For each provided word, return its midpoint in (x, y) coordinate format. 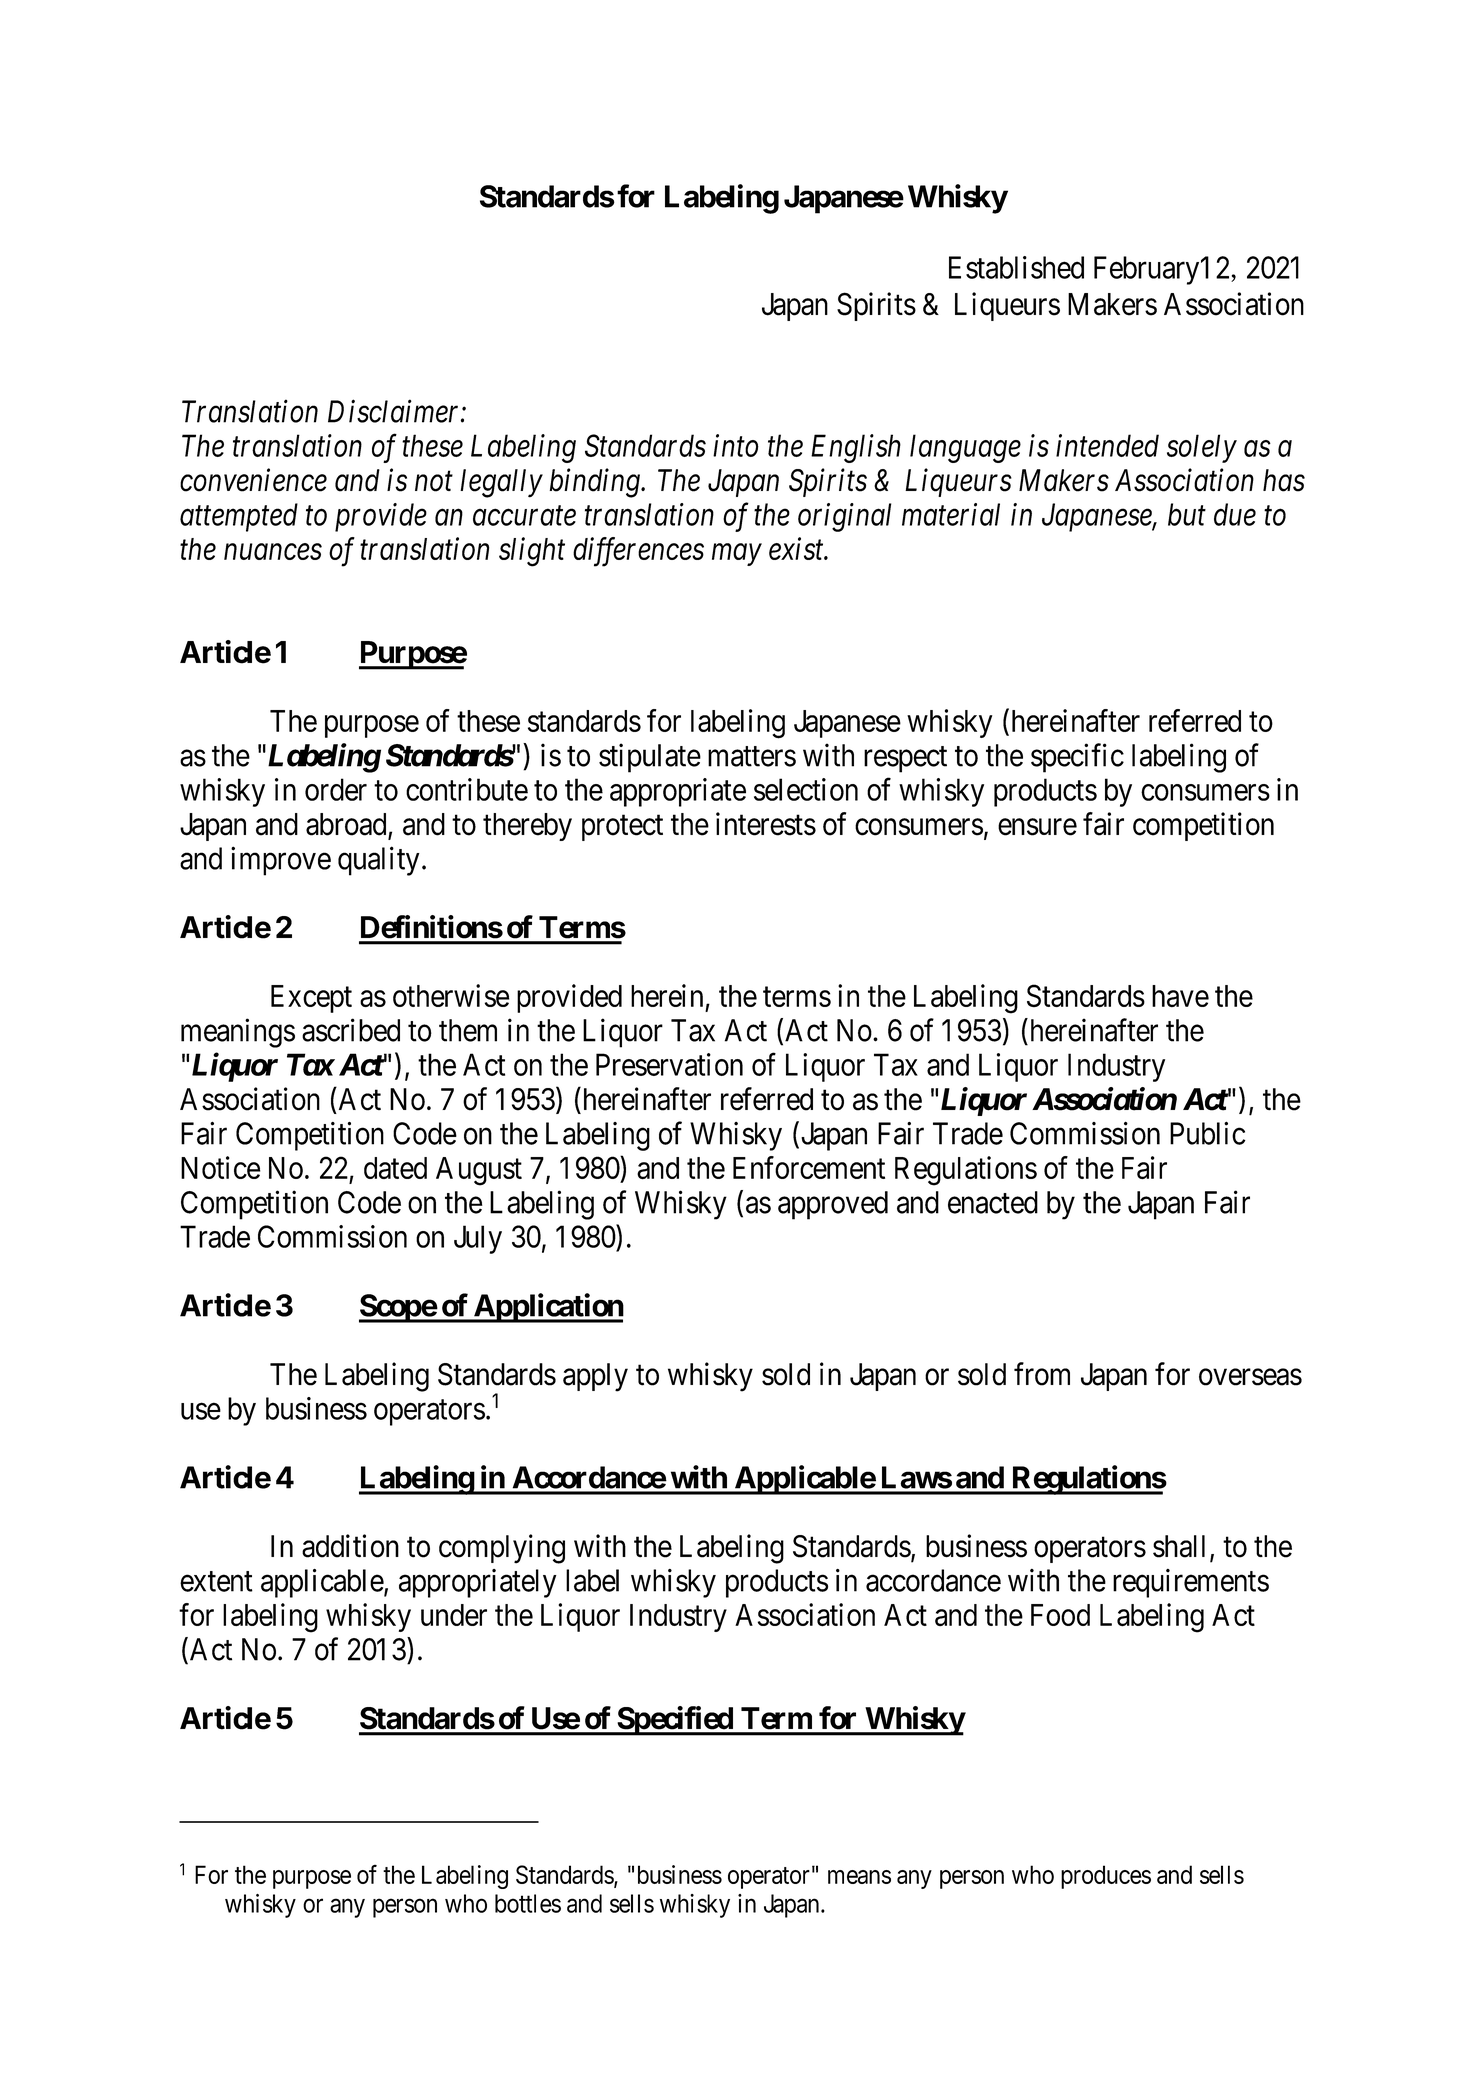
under (454, 1615)
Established (1016, 267)
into (736, 446)
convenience (253, 480)
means (859, 1877)
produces (1106, 1877)
